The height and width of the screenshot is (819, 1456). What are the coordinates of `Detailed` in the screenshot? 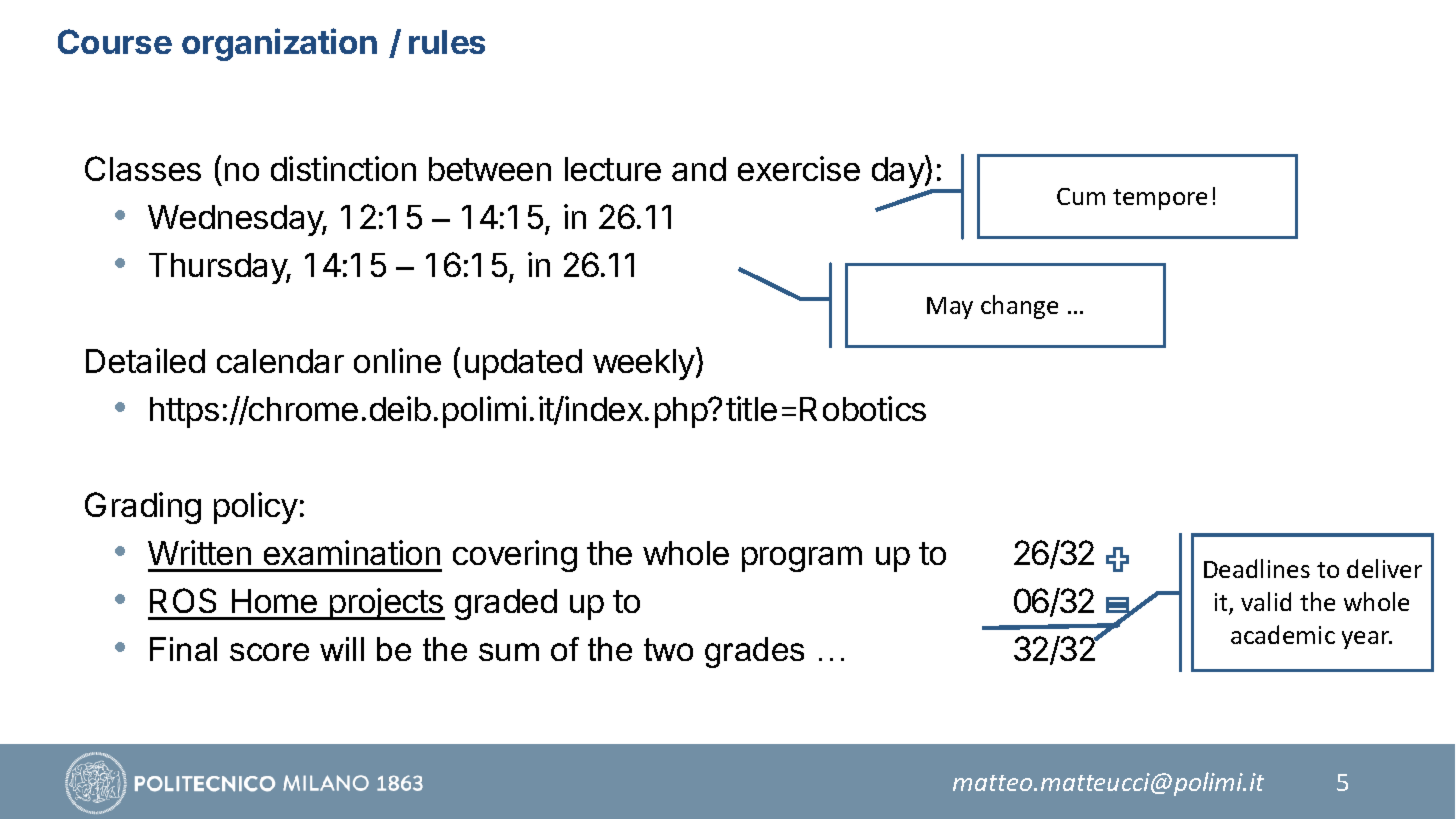 It's located at (145, 360).
